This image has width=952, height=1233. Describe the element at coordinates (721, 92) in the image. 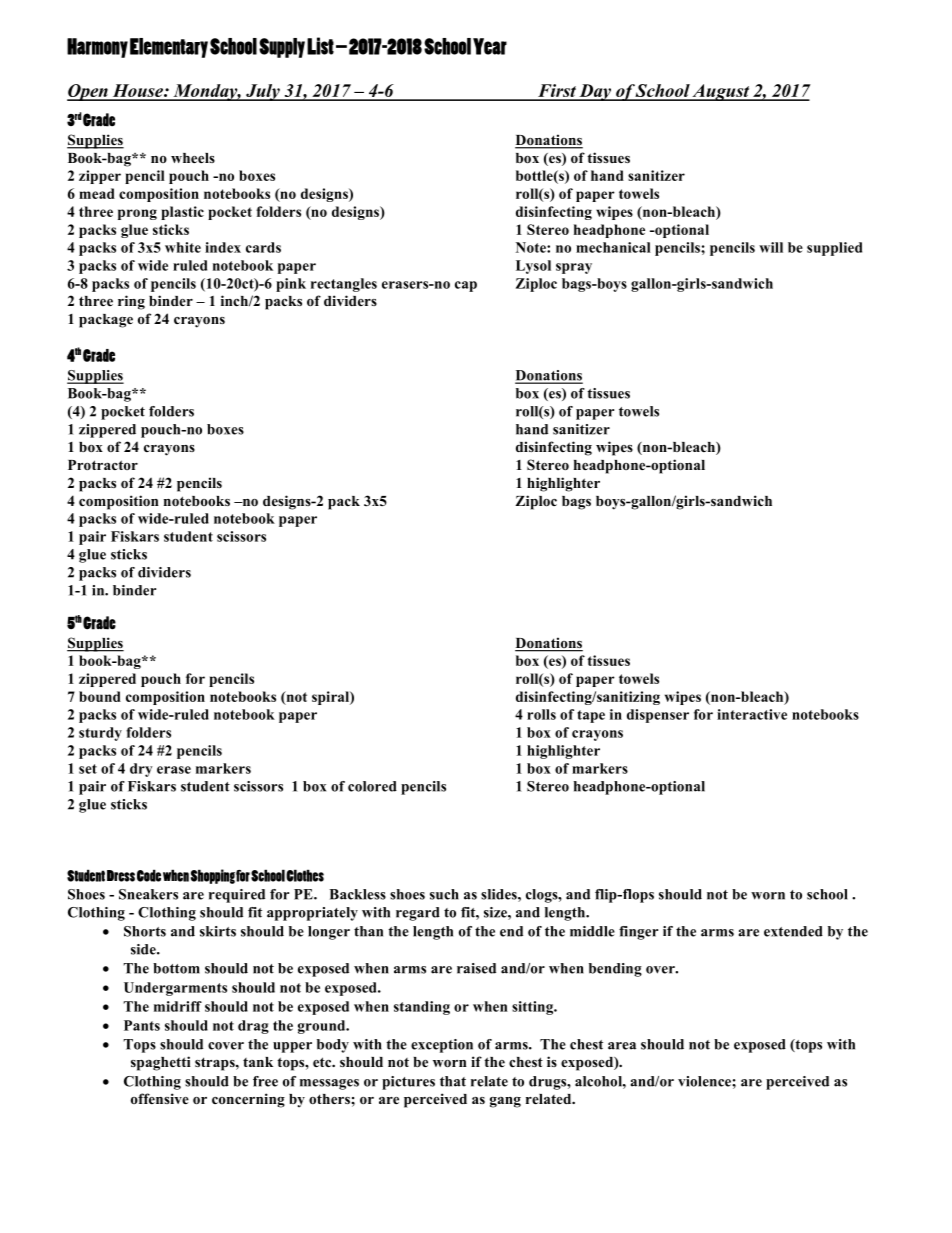

I see `August` at that location.
